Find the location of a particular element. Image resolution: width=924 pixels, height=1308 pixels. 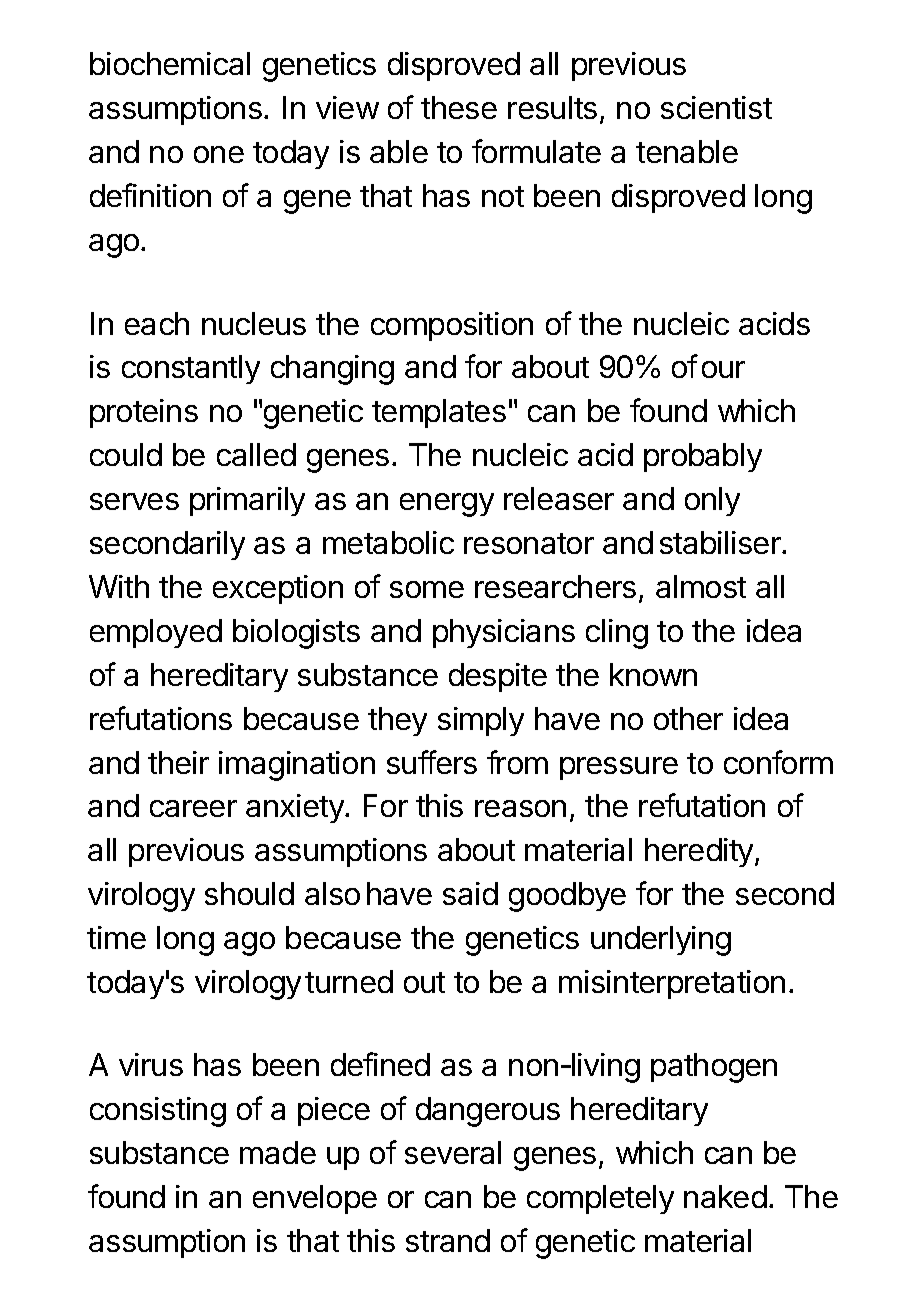

these is located at coordinates (459, 107).
